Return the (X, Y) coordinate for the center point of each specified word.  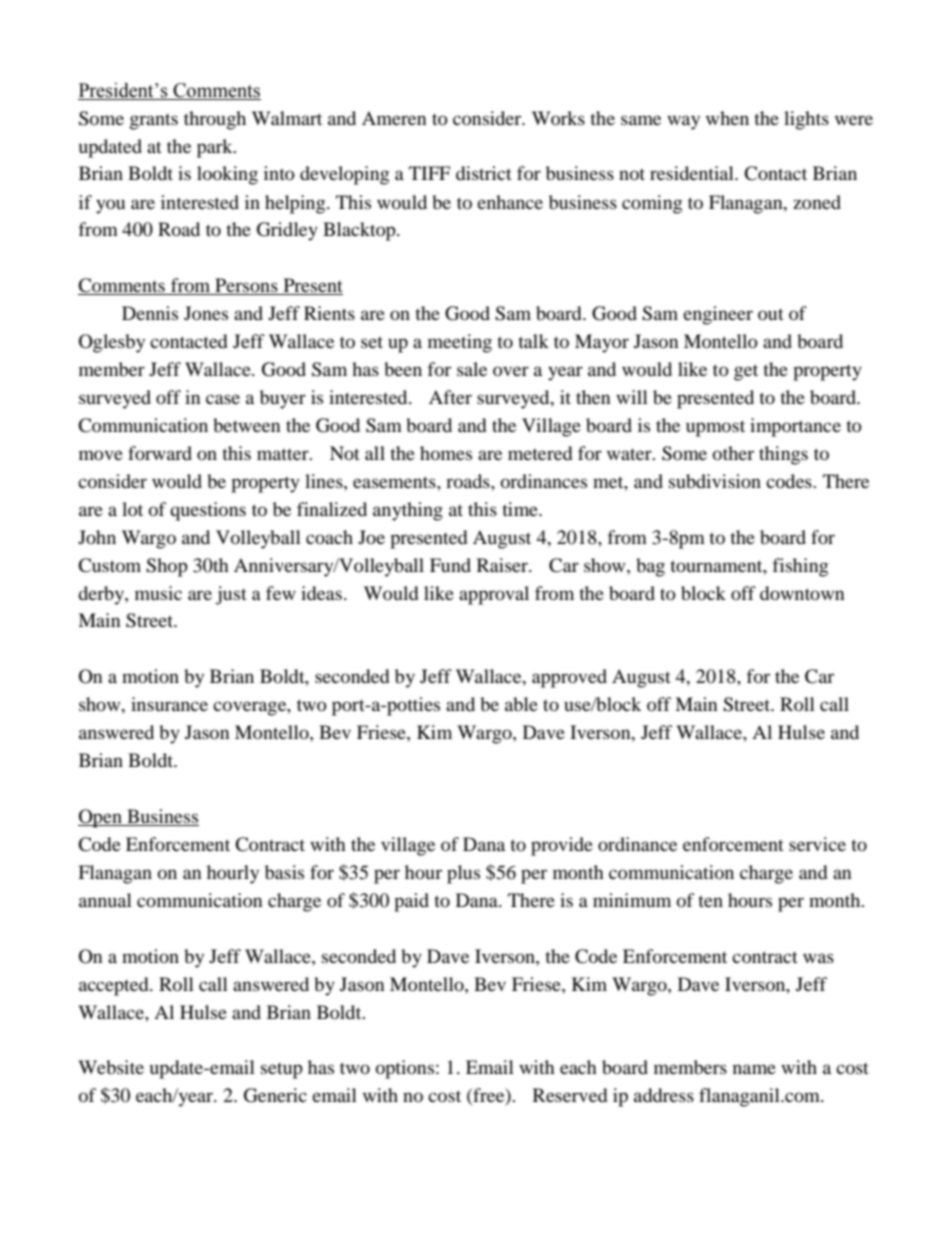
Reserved (570, 1095)
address (664, 1095)
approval (494, 595)
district (484, 173)
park (216, 148)
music (158, 593)
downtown (802, 593)
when (727, 118)
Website (111, 1067)
